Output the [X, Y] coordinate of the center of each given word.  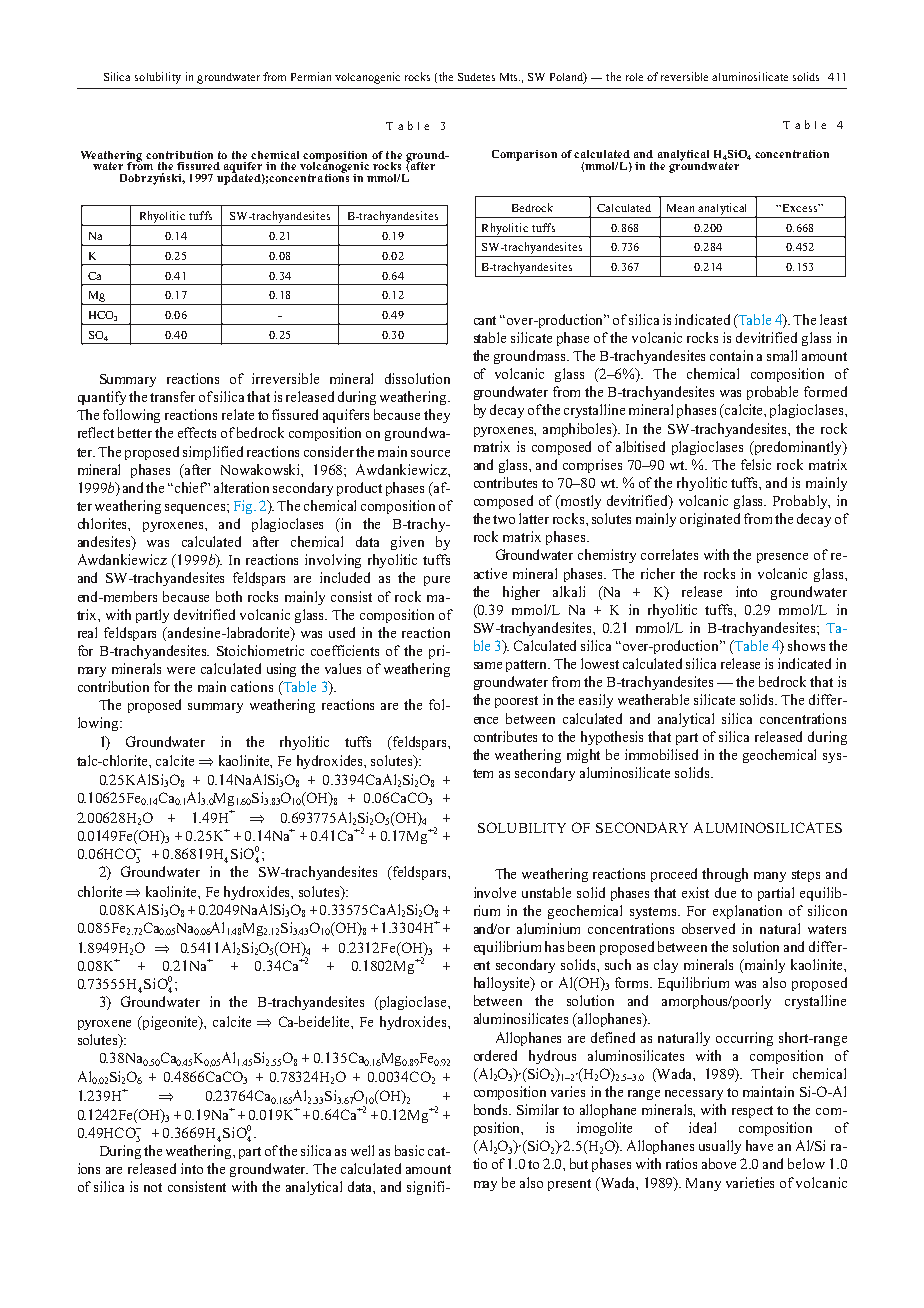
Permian [311, 76]
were [181, 670]
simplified [213, 453]
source [430, 453]
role [634, 77]
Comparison [524, 155]
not [153, 1187]
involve [495, 892]
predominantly [798, 448]
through [725, 875]
